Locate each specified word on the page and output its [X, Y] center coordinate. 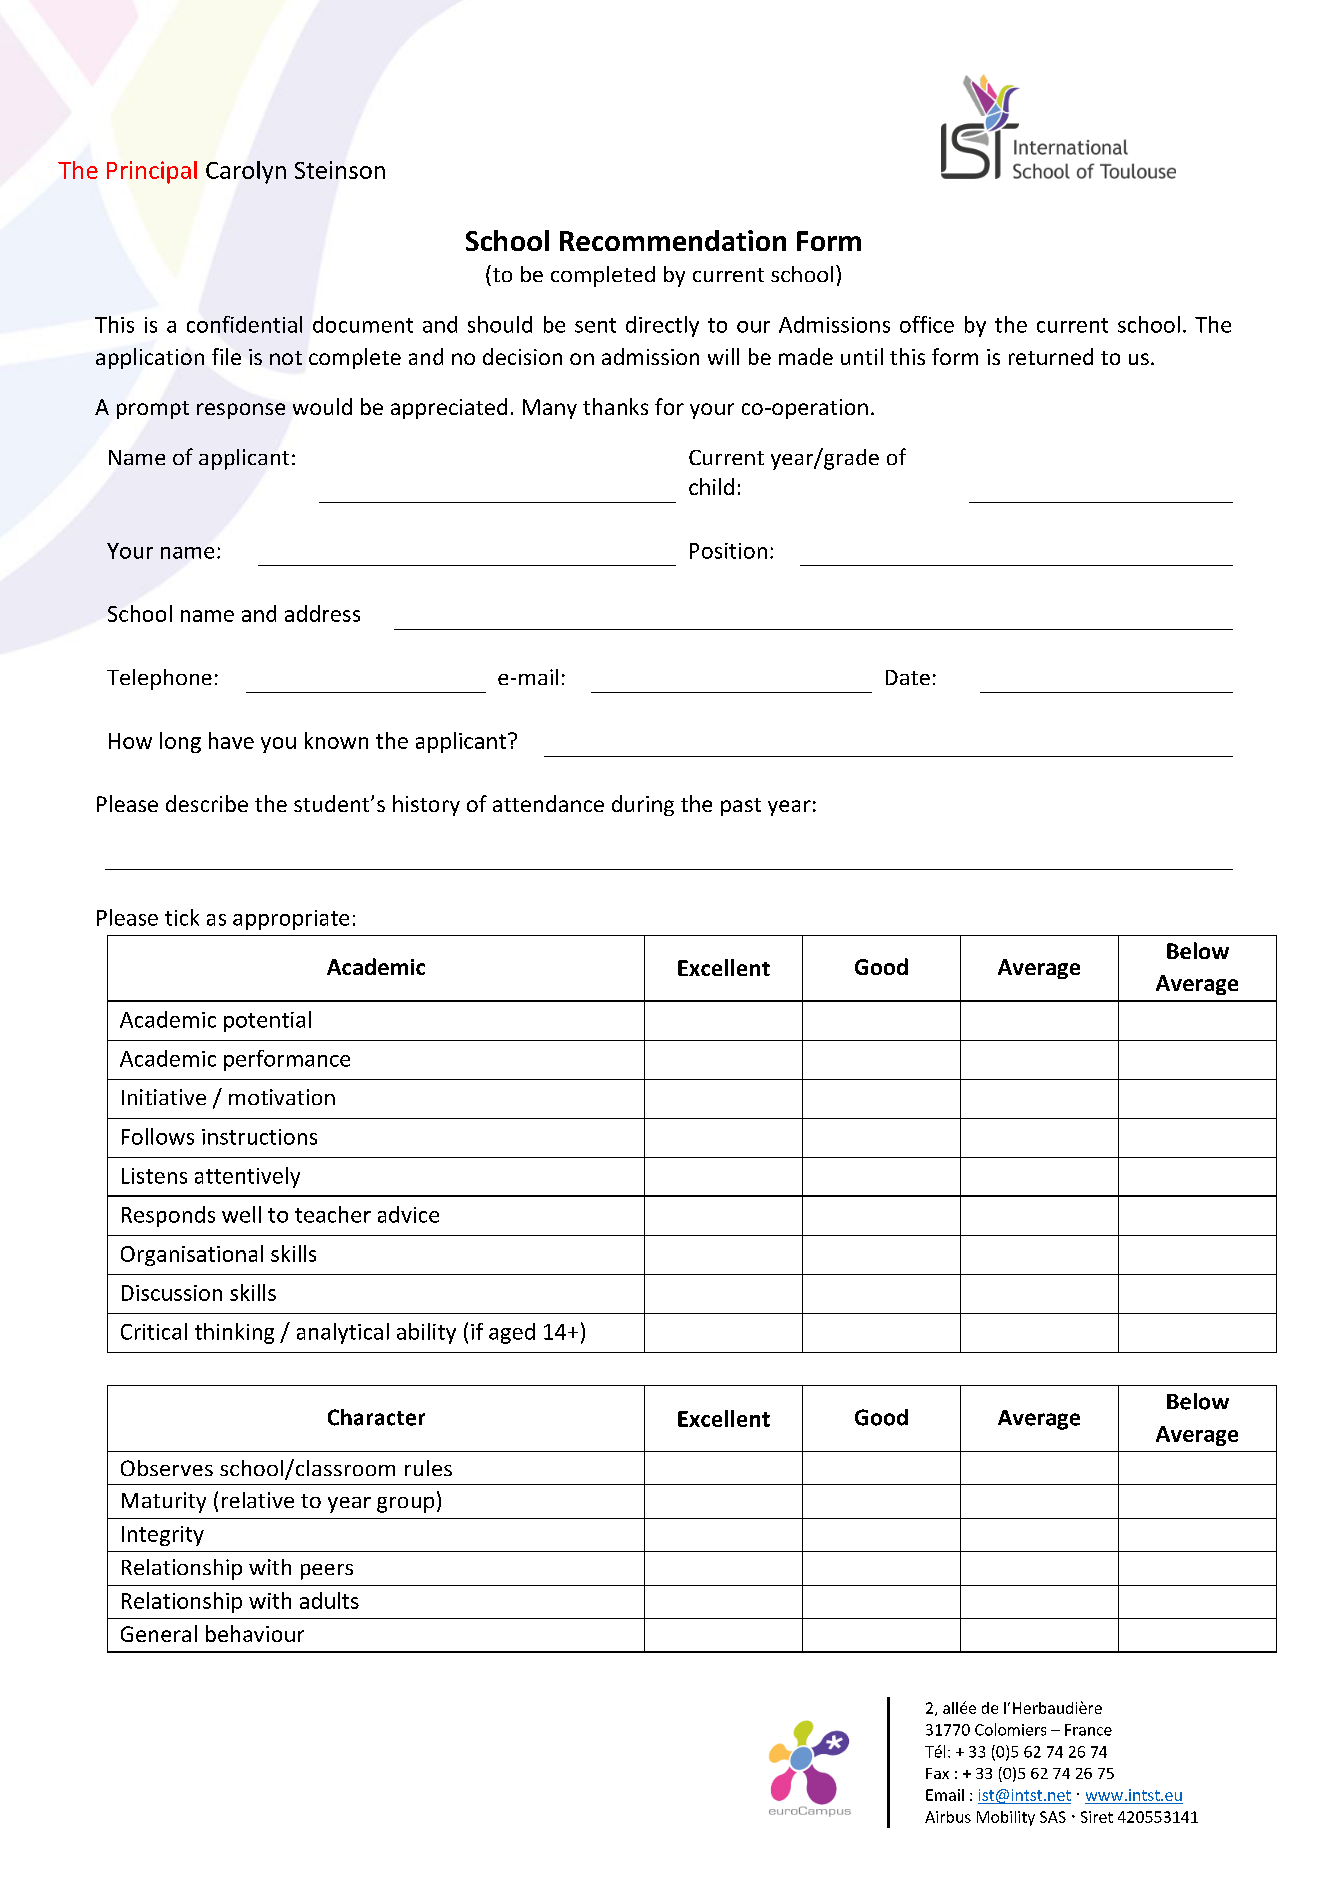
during [643, 805]
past [741, 807]
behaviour [255, 1633]
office [927, 324]
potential [267, 1021]
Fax [937, 1773]
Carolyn [246, 172]
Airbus [948, 1817]
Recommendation [673, 240]
